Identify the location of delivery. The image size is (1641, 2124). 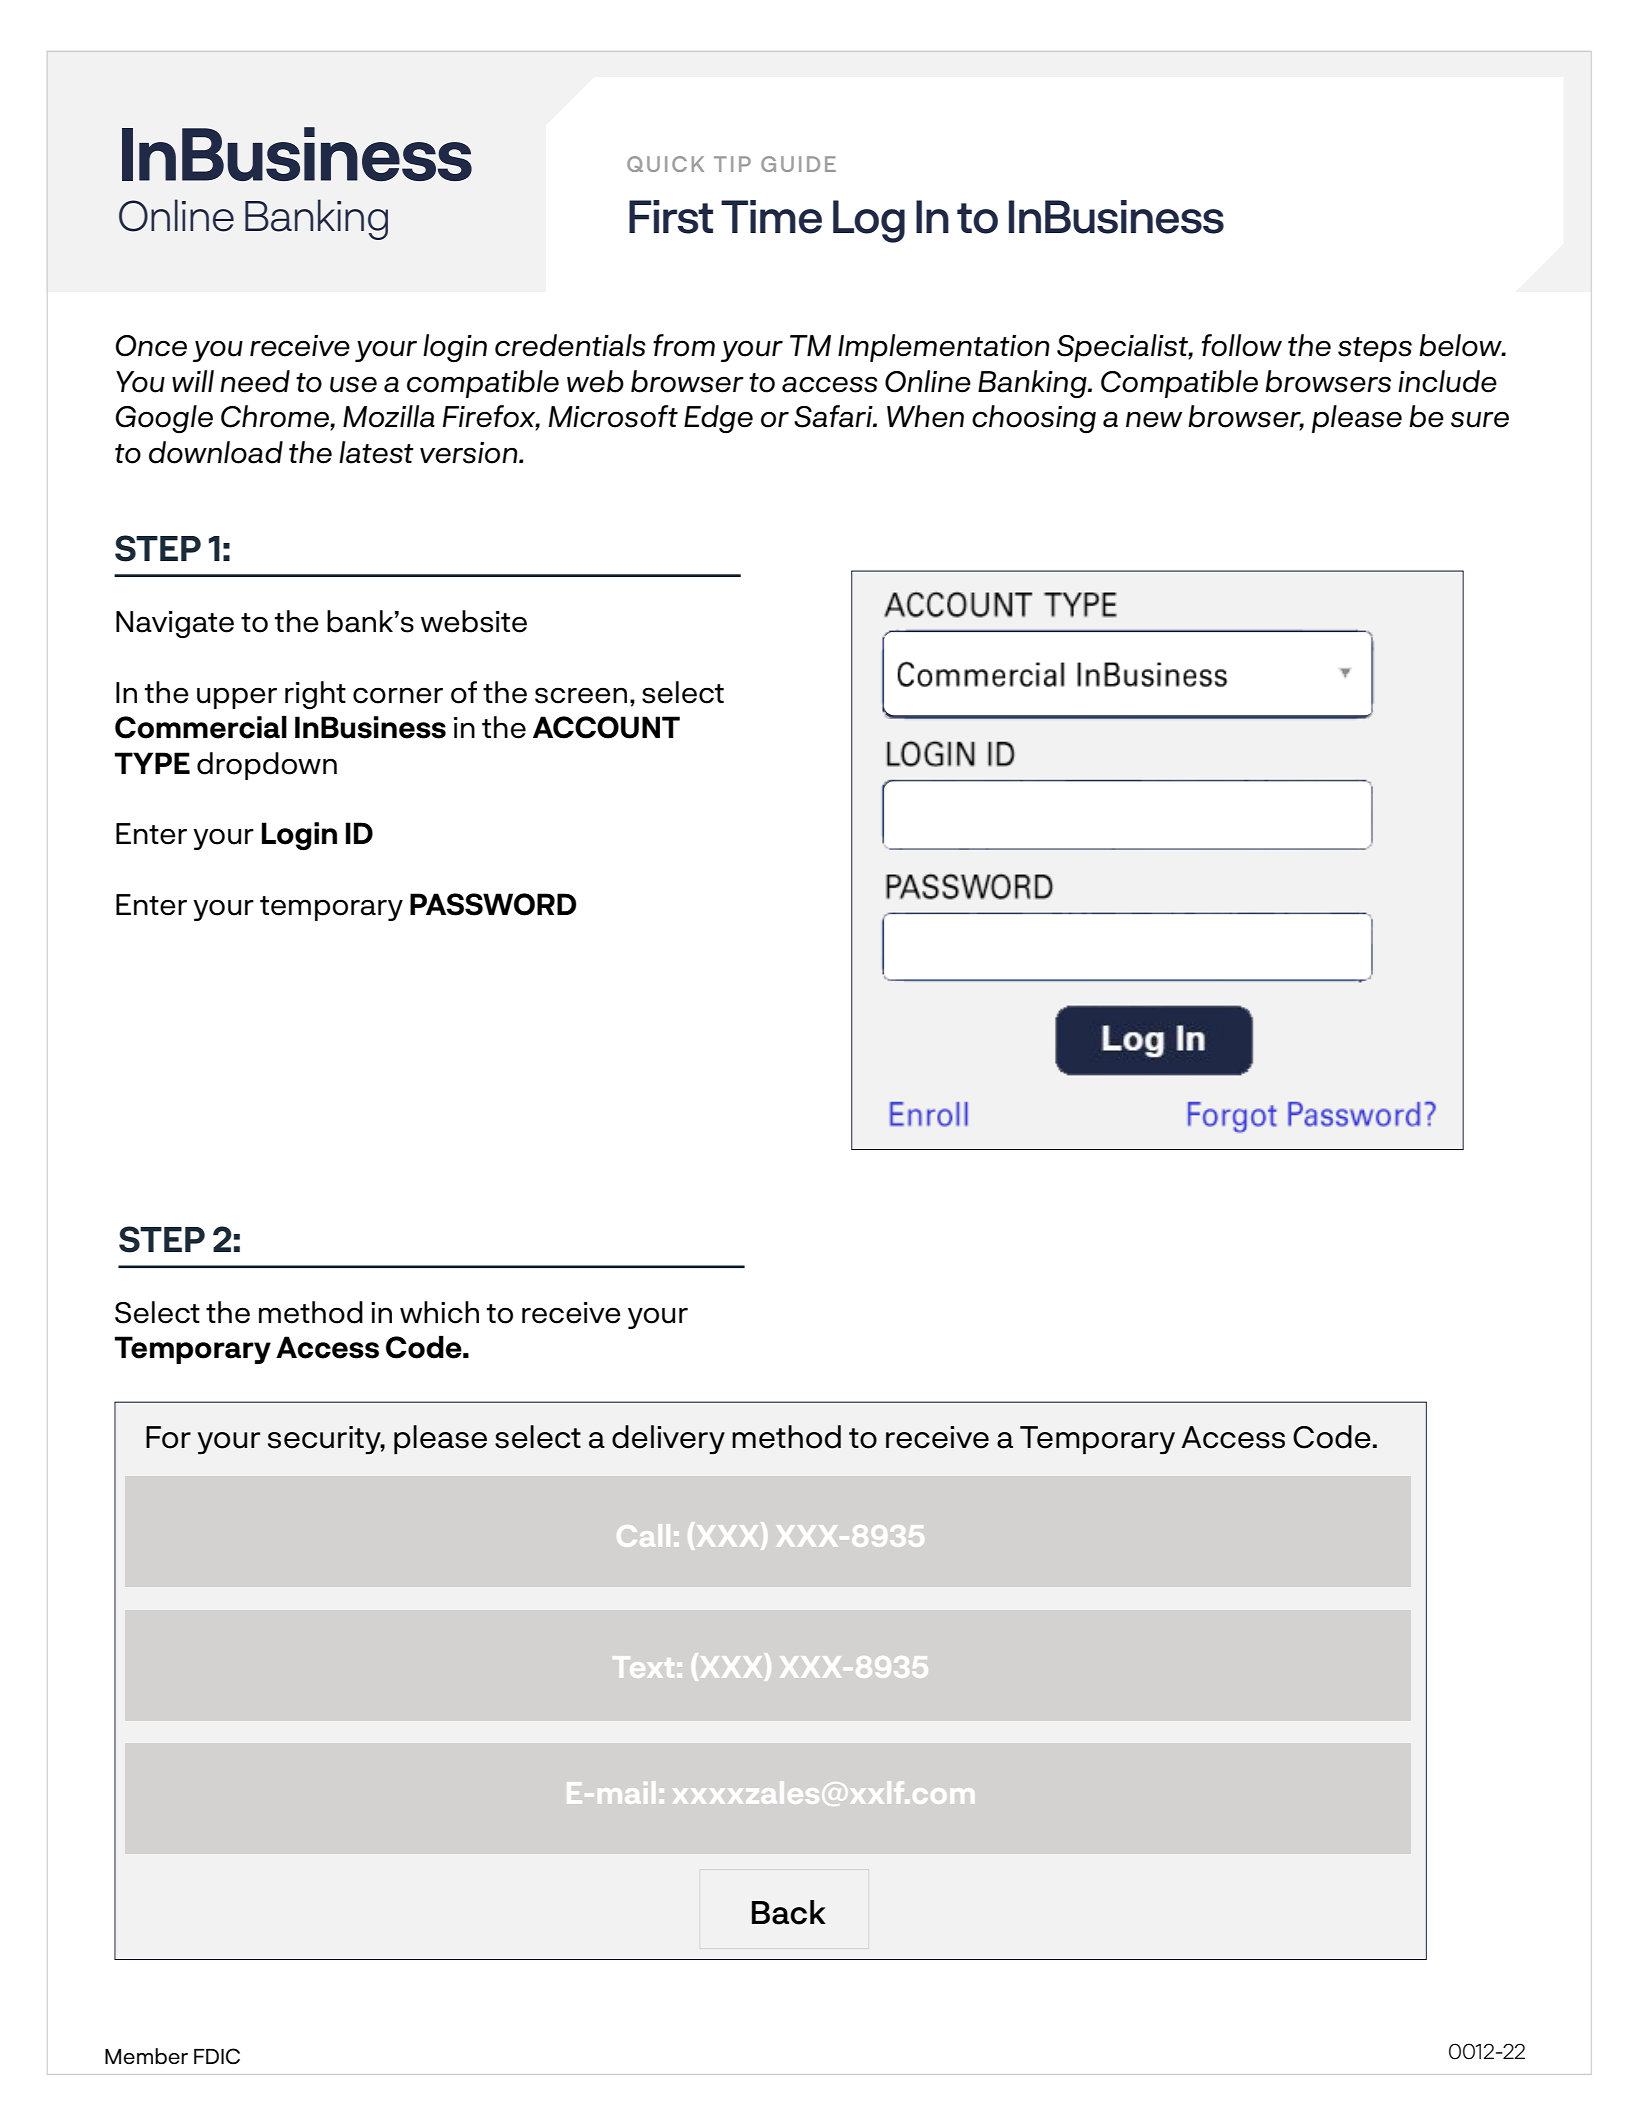
(668, 1440).
